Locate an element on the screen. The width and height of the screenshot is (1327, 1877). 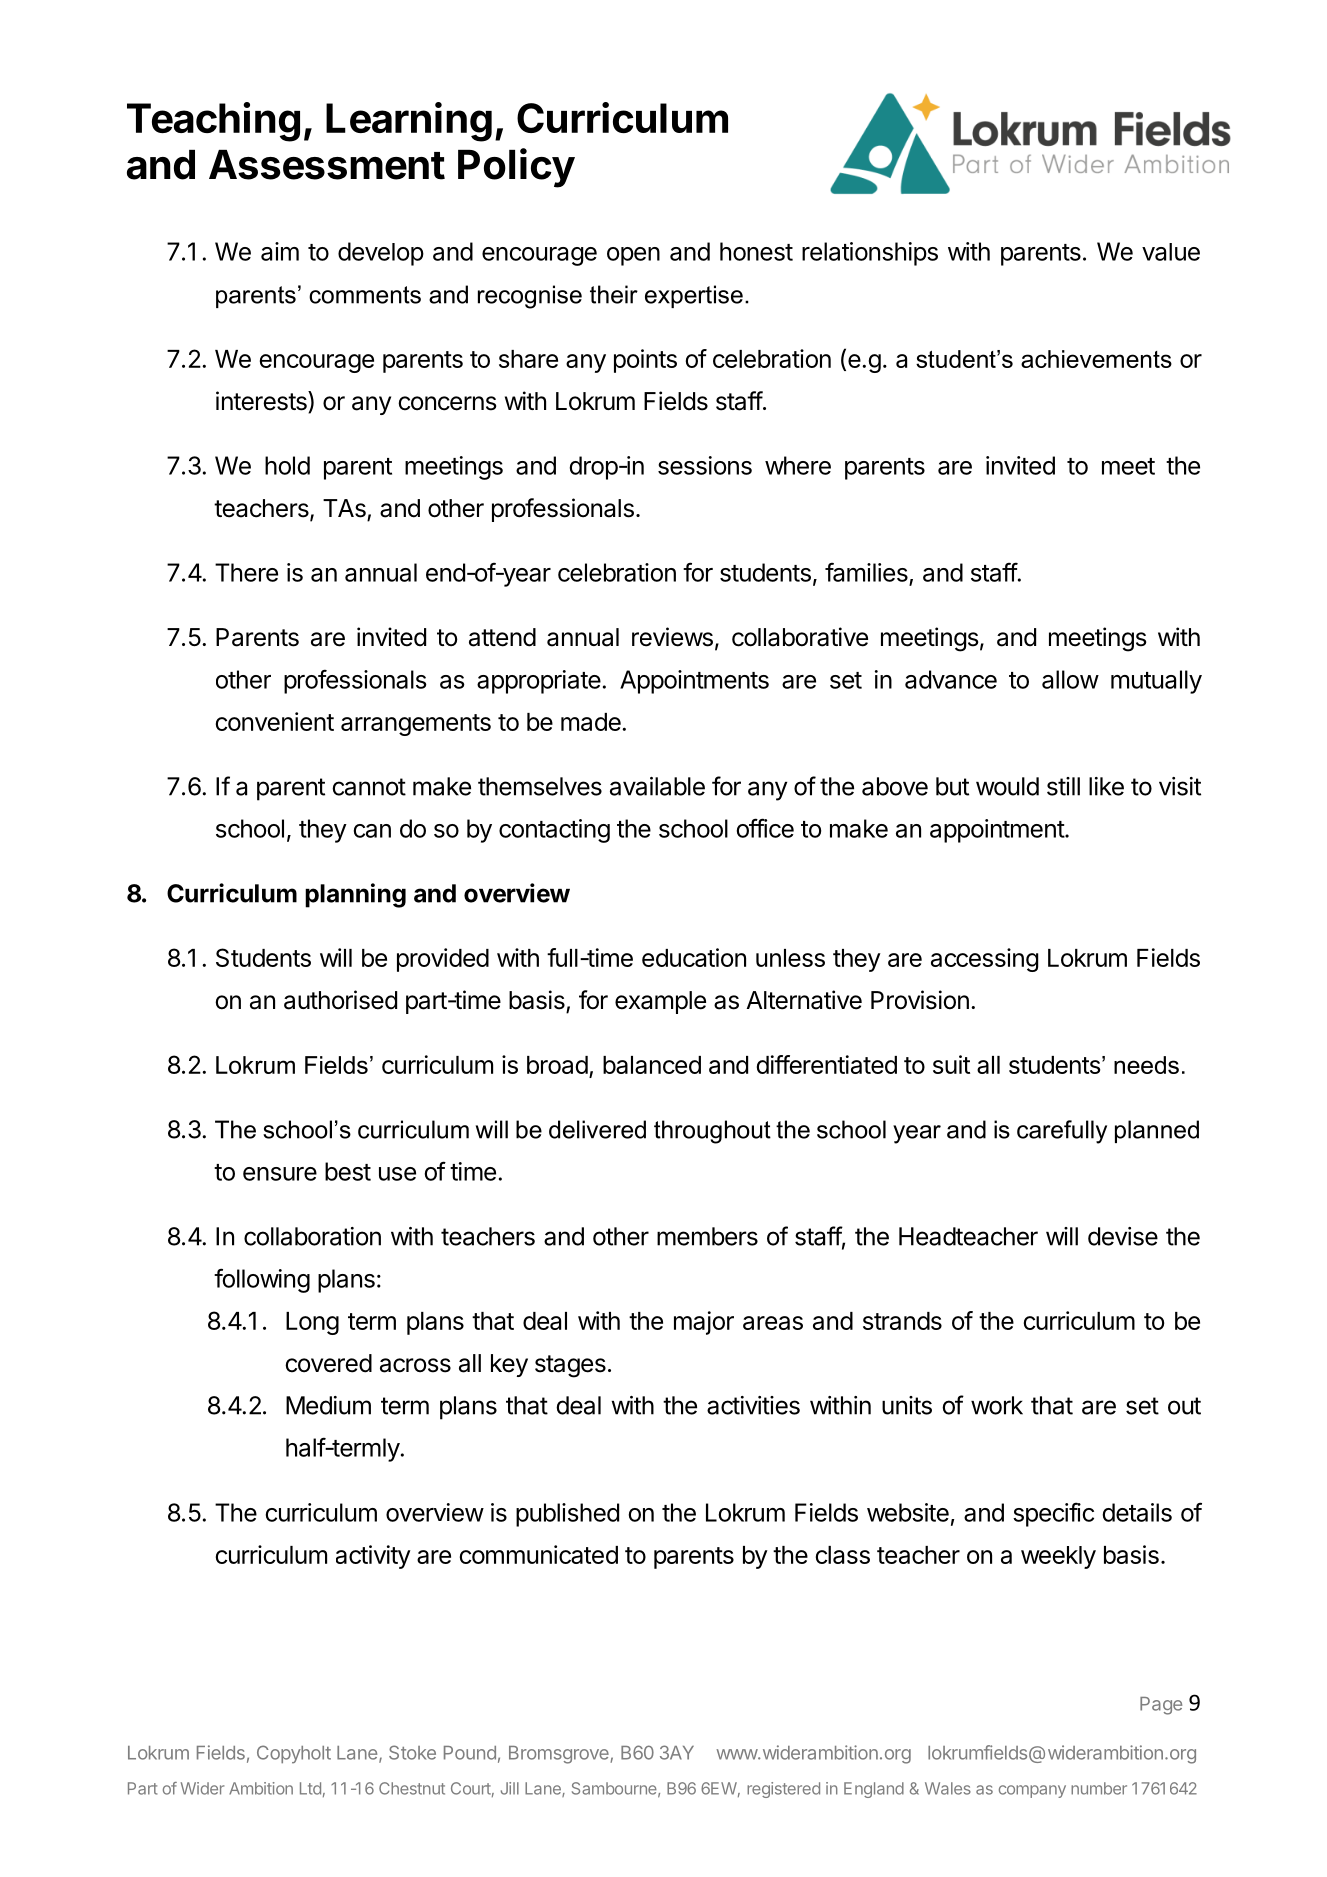
accessing is located at coordinates (984, 960).
